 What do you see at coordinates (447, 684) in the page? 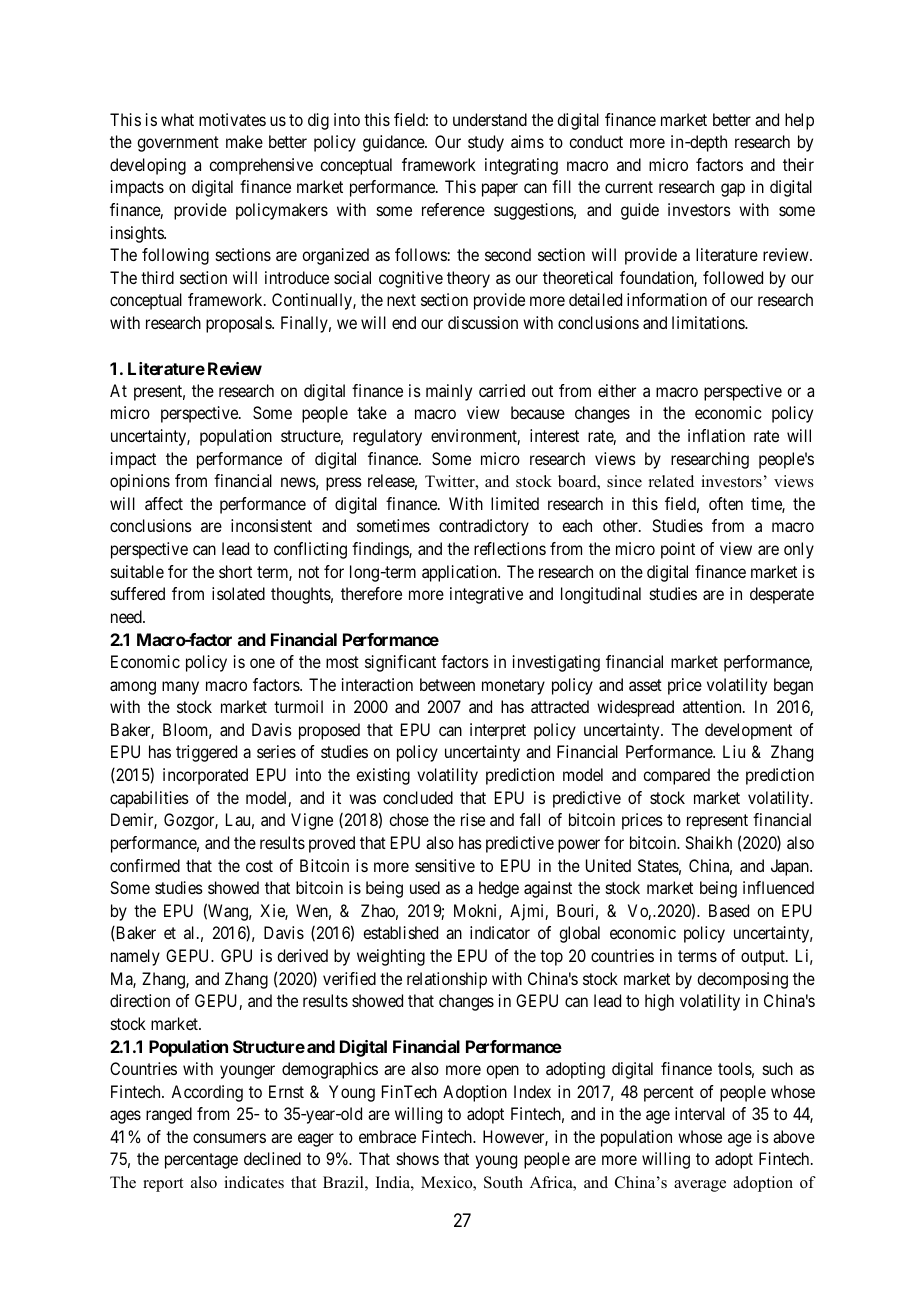
I see `between` at bounding box center [447, 684].
